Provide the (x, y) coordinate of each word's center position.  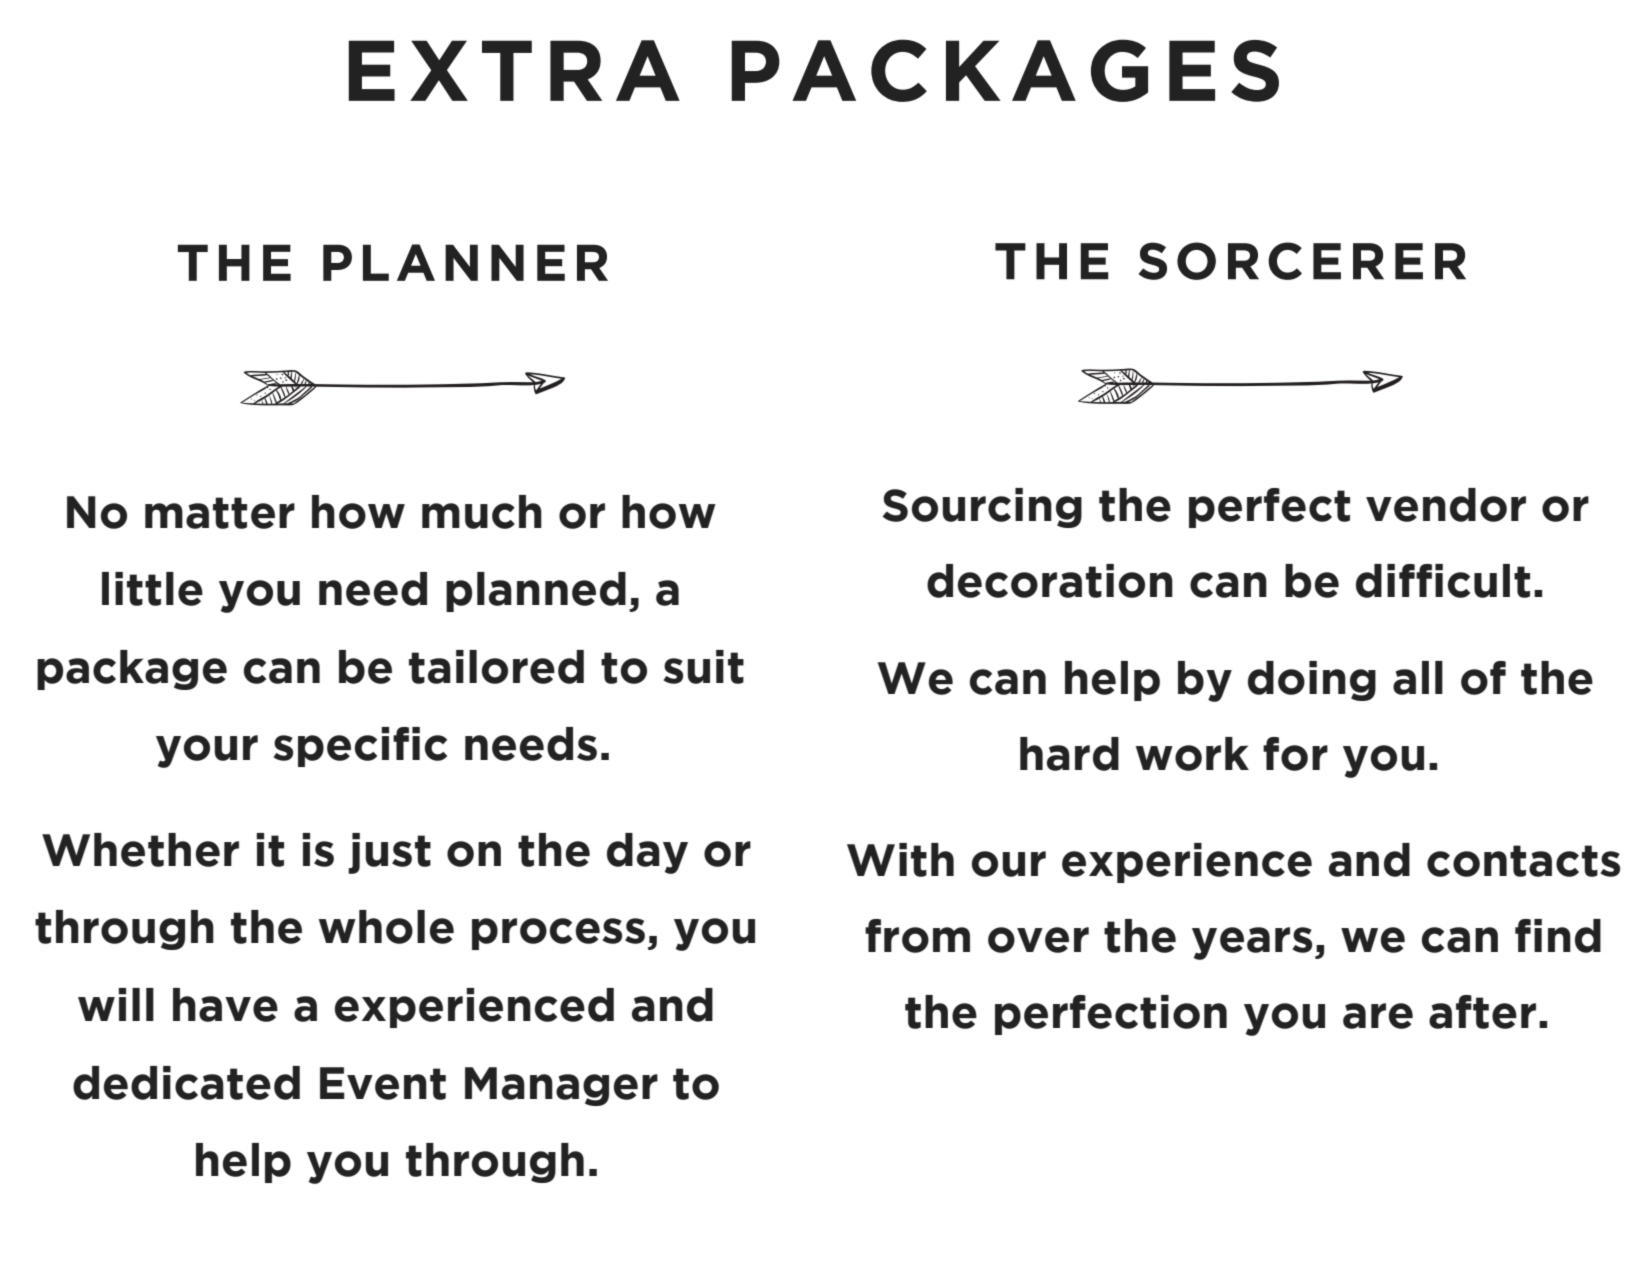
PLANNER (465, 262)
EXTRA (514, 70)
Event (383, 1083)
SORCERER (1302, 261)
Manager (561, 1086)
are (1378, 1016)
